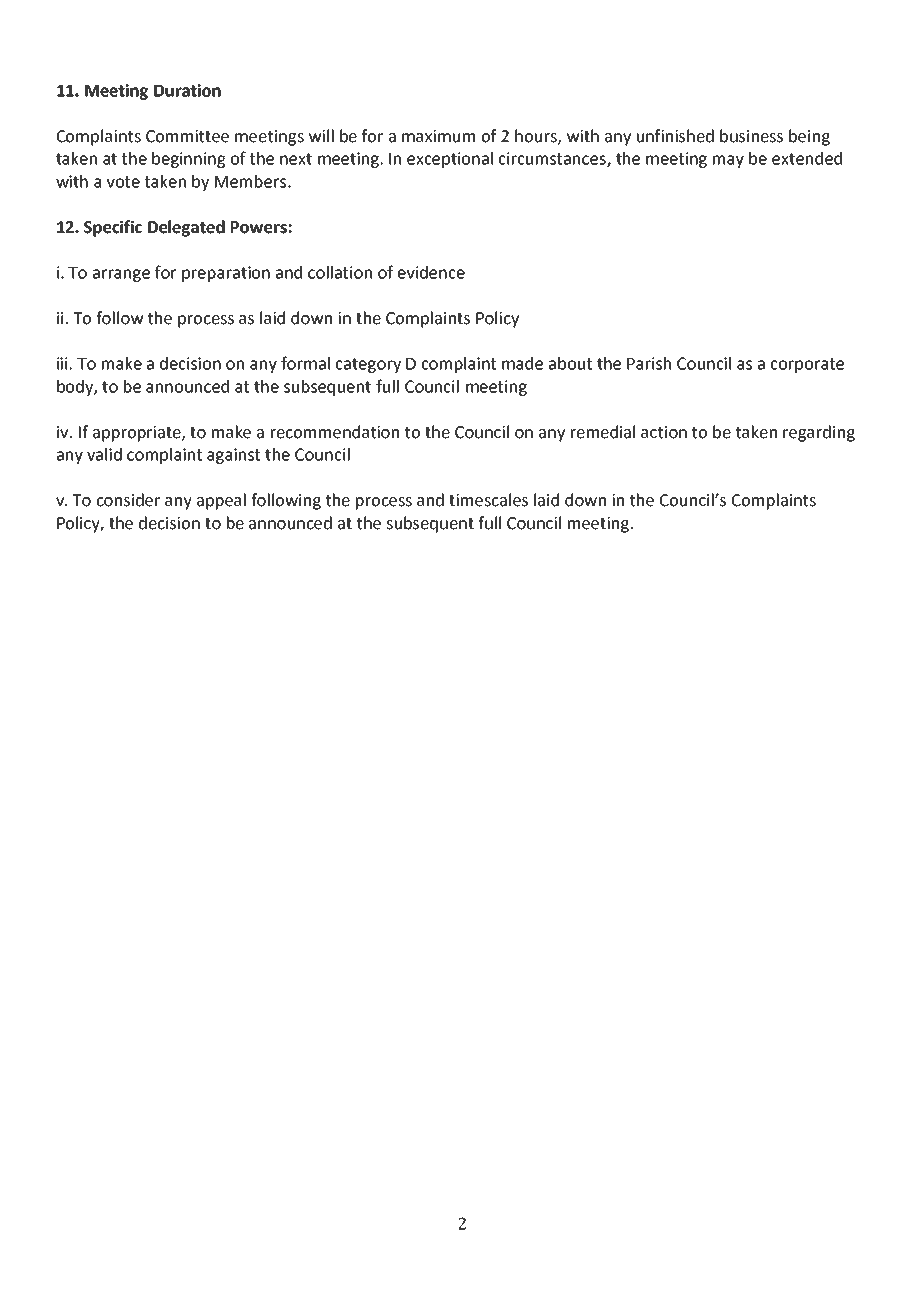 Image resolution: width=924 pixels, height=1308 pixels. I want to click on Parish, so click(649, 363).
